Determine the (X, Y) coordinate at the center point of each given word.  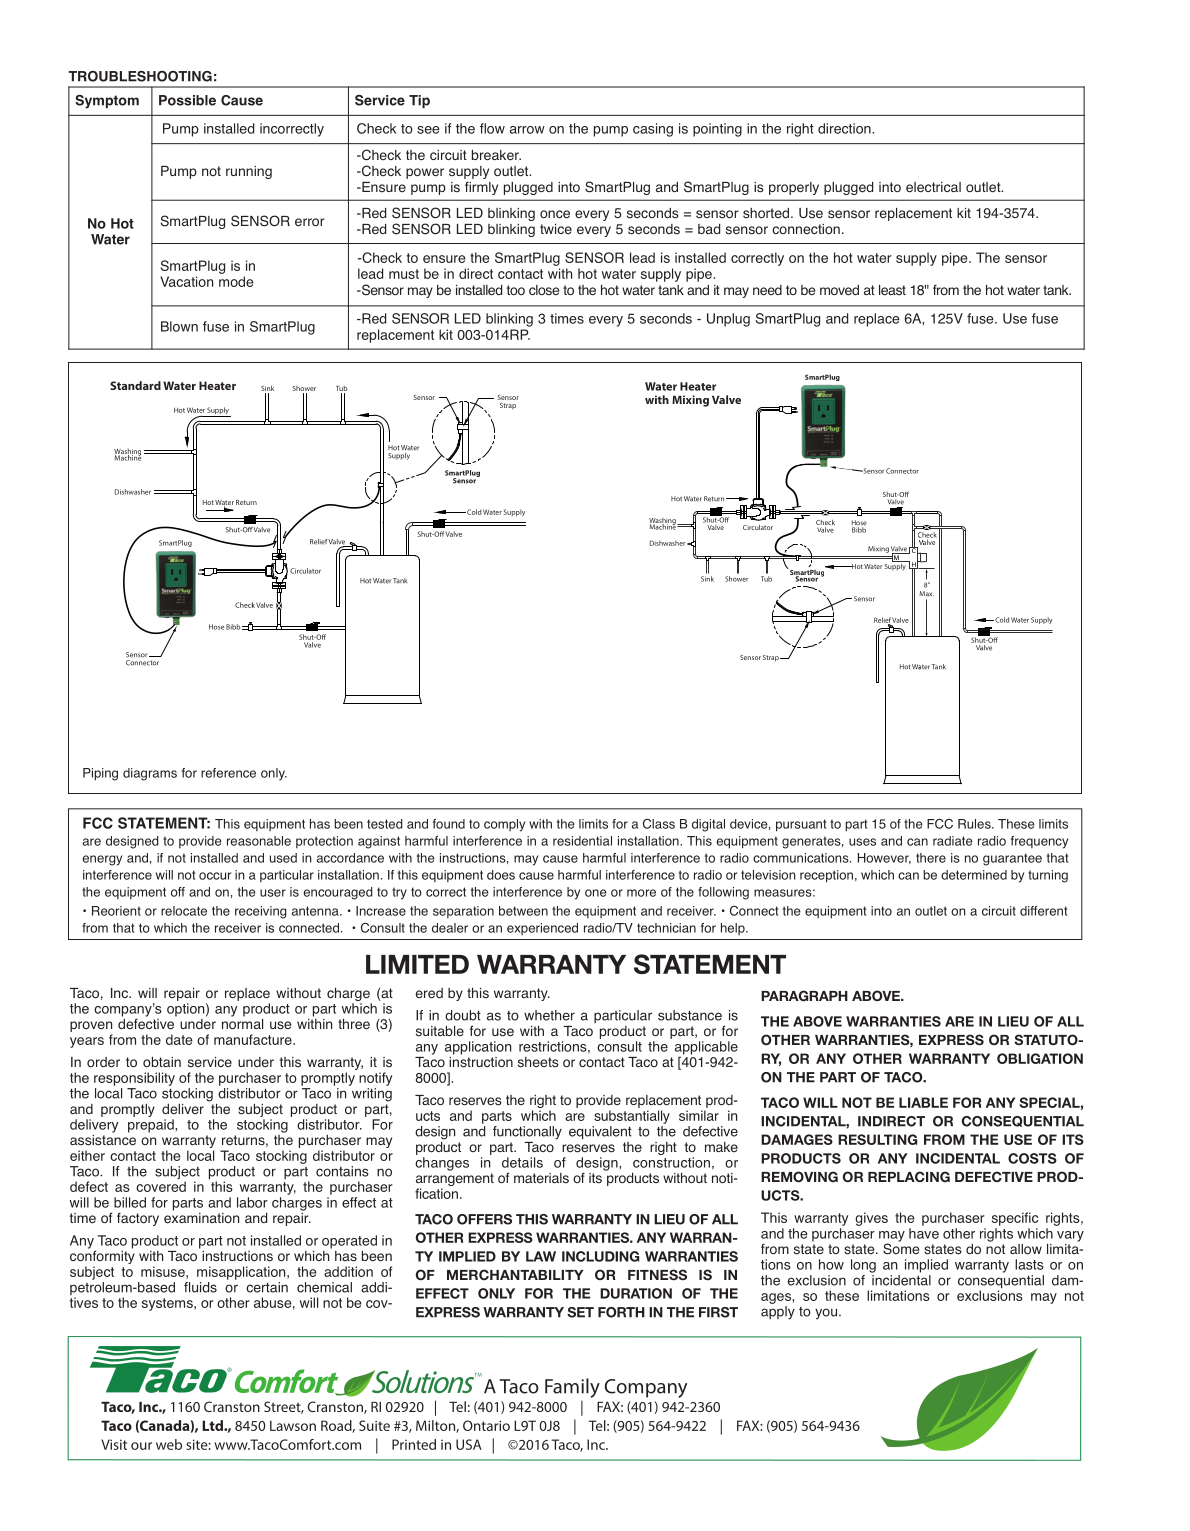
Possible (187, 100)
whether (549, 1015)
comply (504, 825)
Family (572, 1388)
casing (653, 130)
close (544, 290)
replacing (909, 1176)
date (179, 1039)
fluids (200, 1287)
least (892, 290)
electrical (933, 187)
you (826, 1314)
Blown (179, 326)
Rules (975, 824)
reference (228, 773)
